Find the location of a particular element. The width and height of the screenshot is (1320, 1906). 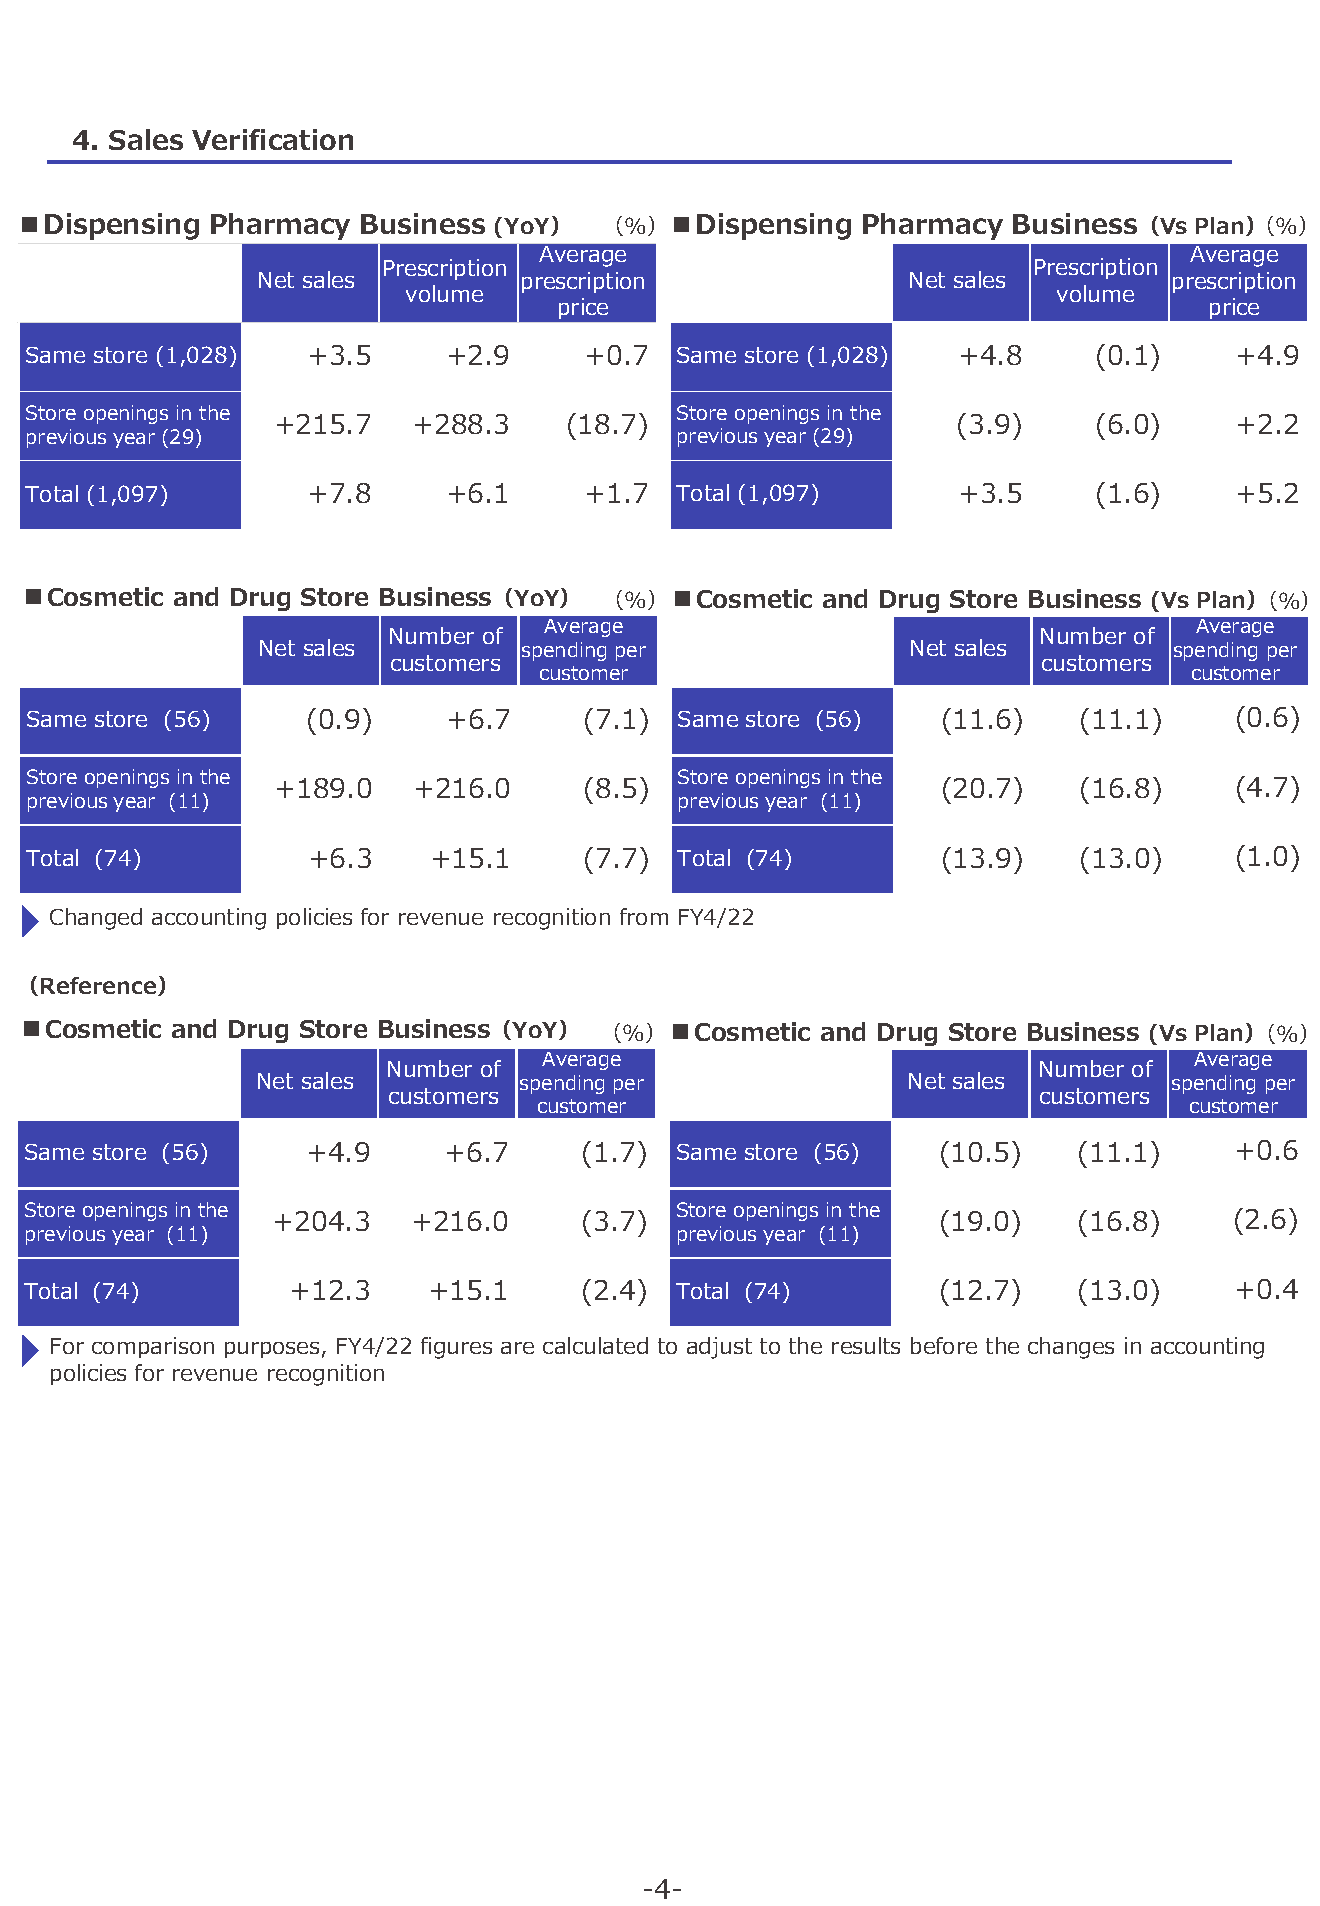

calculated is located at coordinates (595, 1345).
